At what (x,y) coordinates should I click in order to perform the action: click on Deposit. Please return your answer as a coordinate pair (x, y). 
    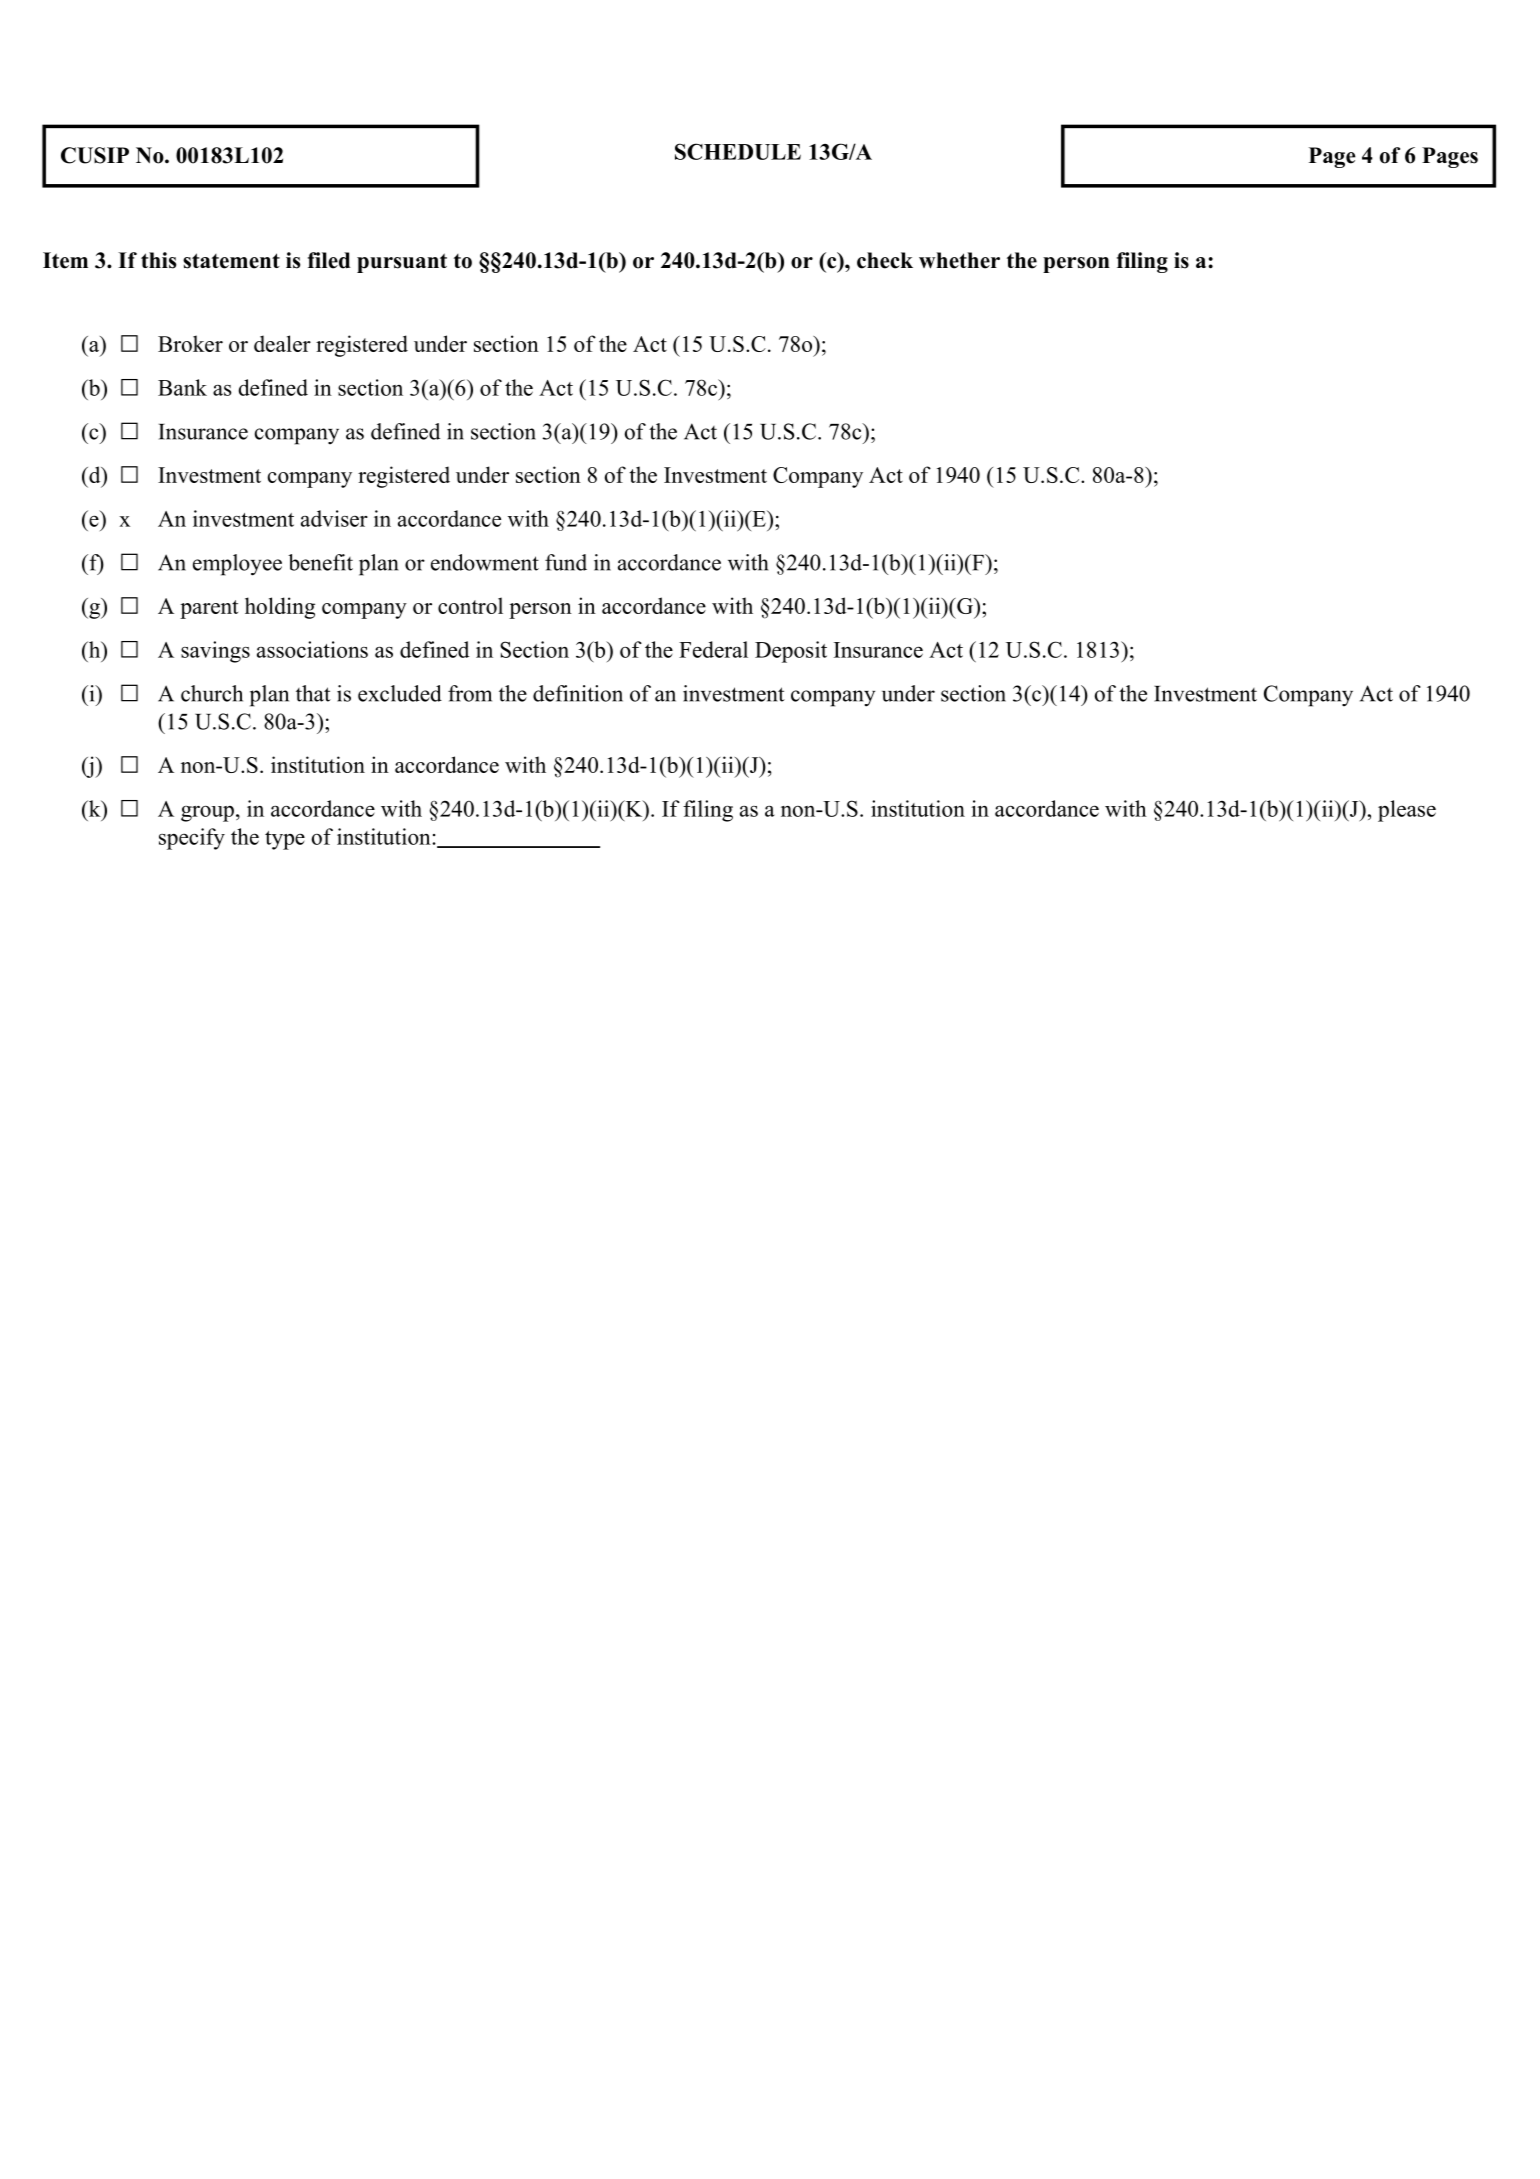
    Looking at the image, I should click on (791, 652).
